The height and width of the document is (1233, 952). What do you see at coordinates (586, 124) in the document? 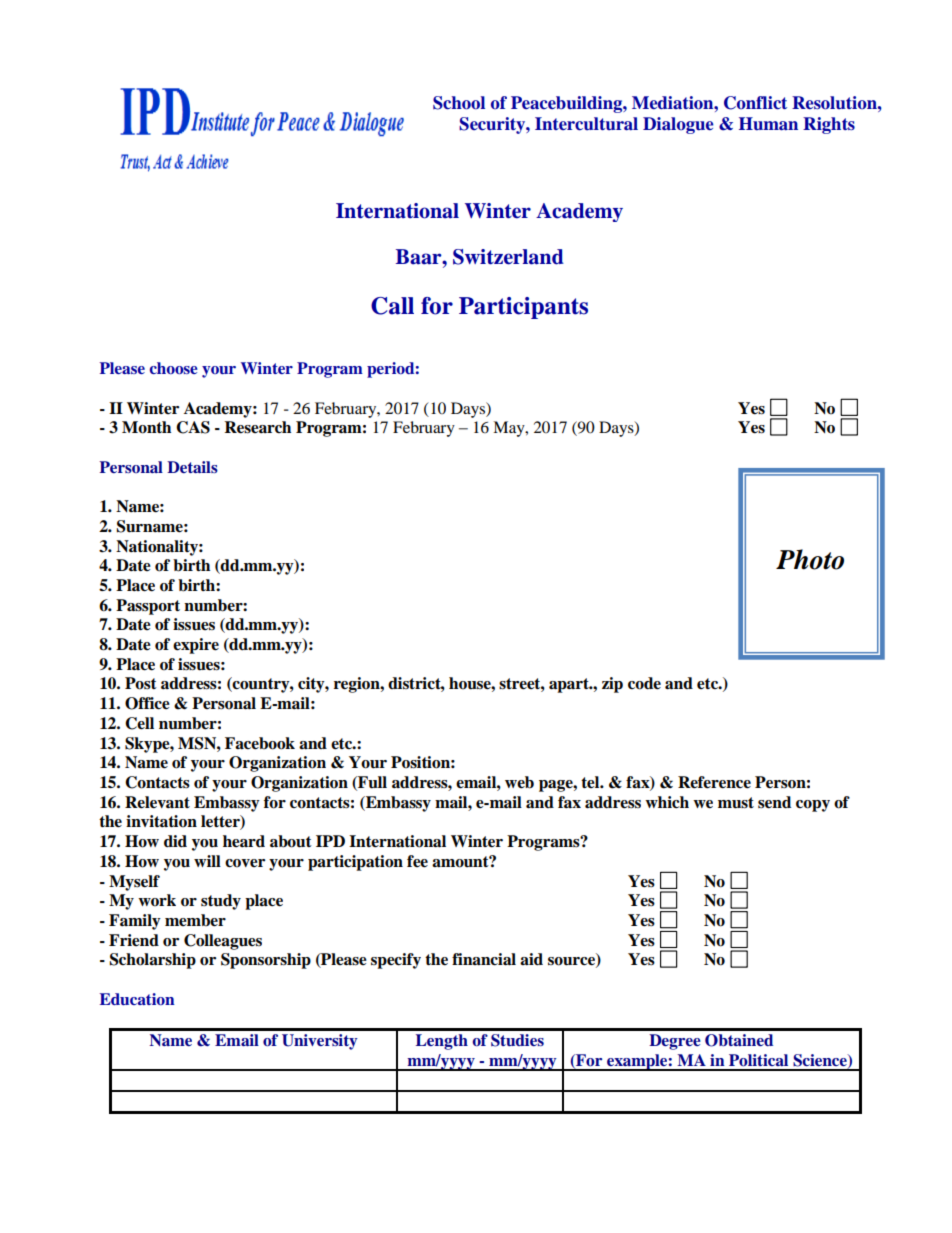
I see `Intercultural` at bounding box center [586, 124].
